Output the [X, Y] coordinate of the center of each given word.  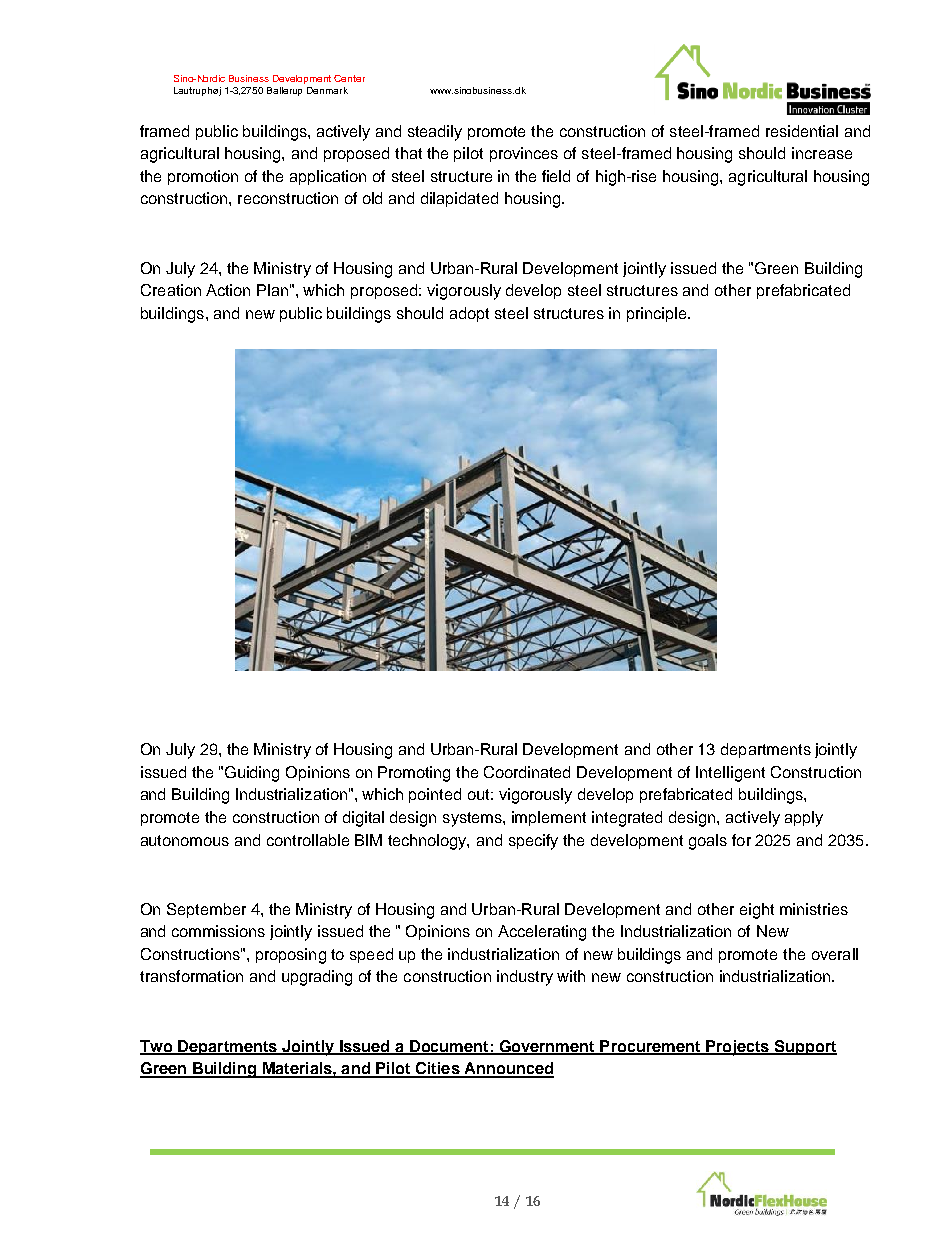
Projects [737, 1048]
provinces [524, 154]
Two [157, 1047]
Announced [508, 1069]
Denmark [327, 90]
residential [802, 131]
